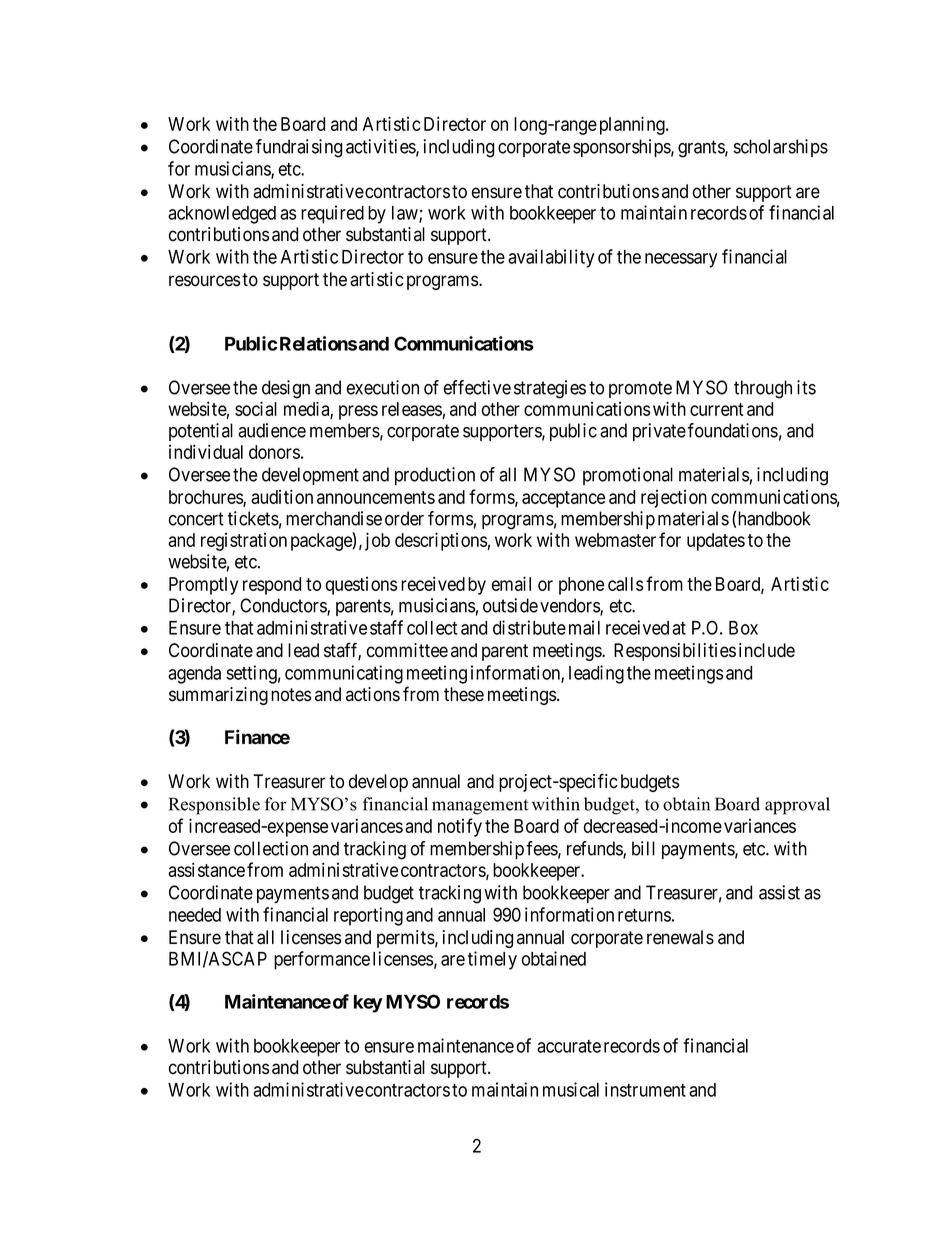 The height and width of the page is (1233, 952). What do you see at coordinates (477, 387) in the page?
I see `effective` at bounding box center [477, 387].
